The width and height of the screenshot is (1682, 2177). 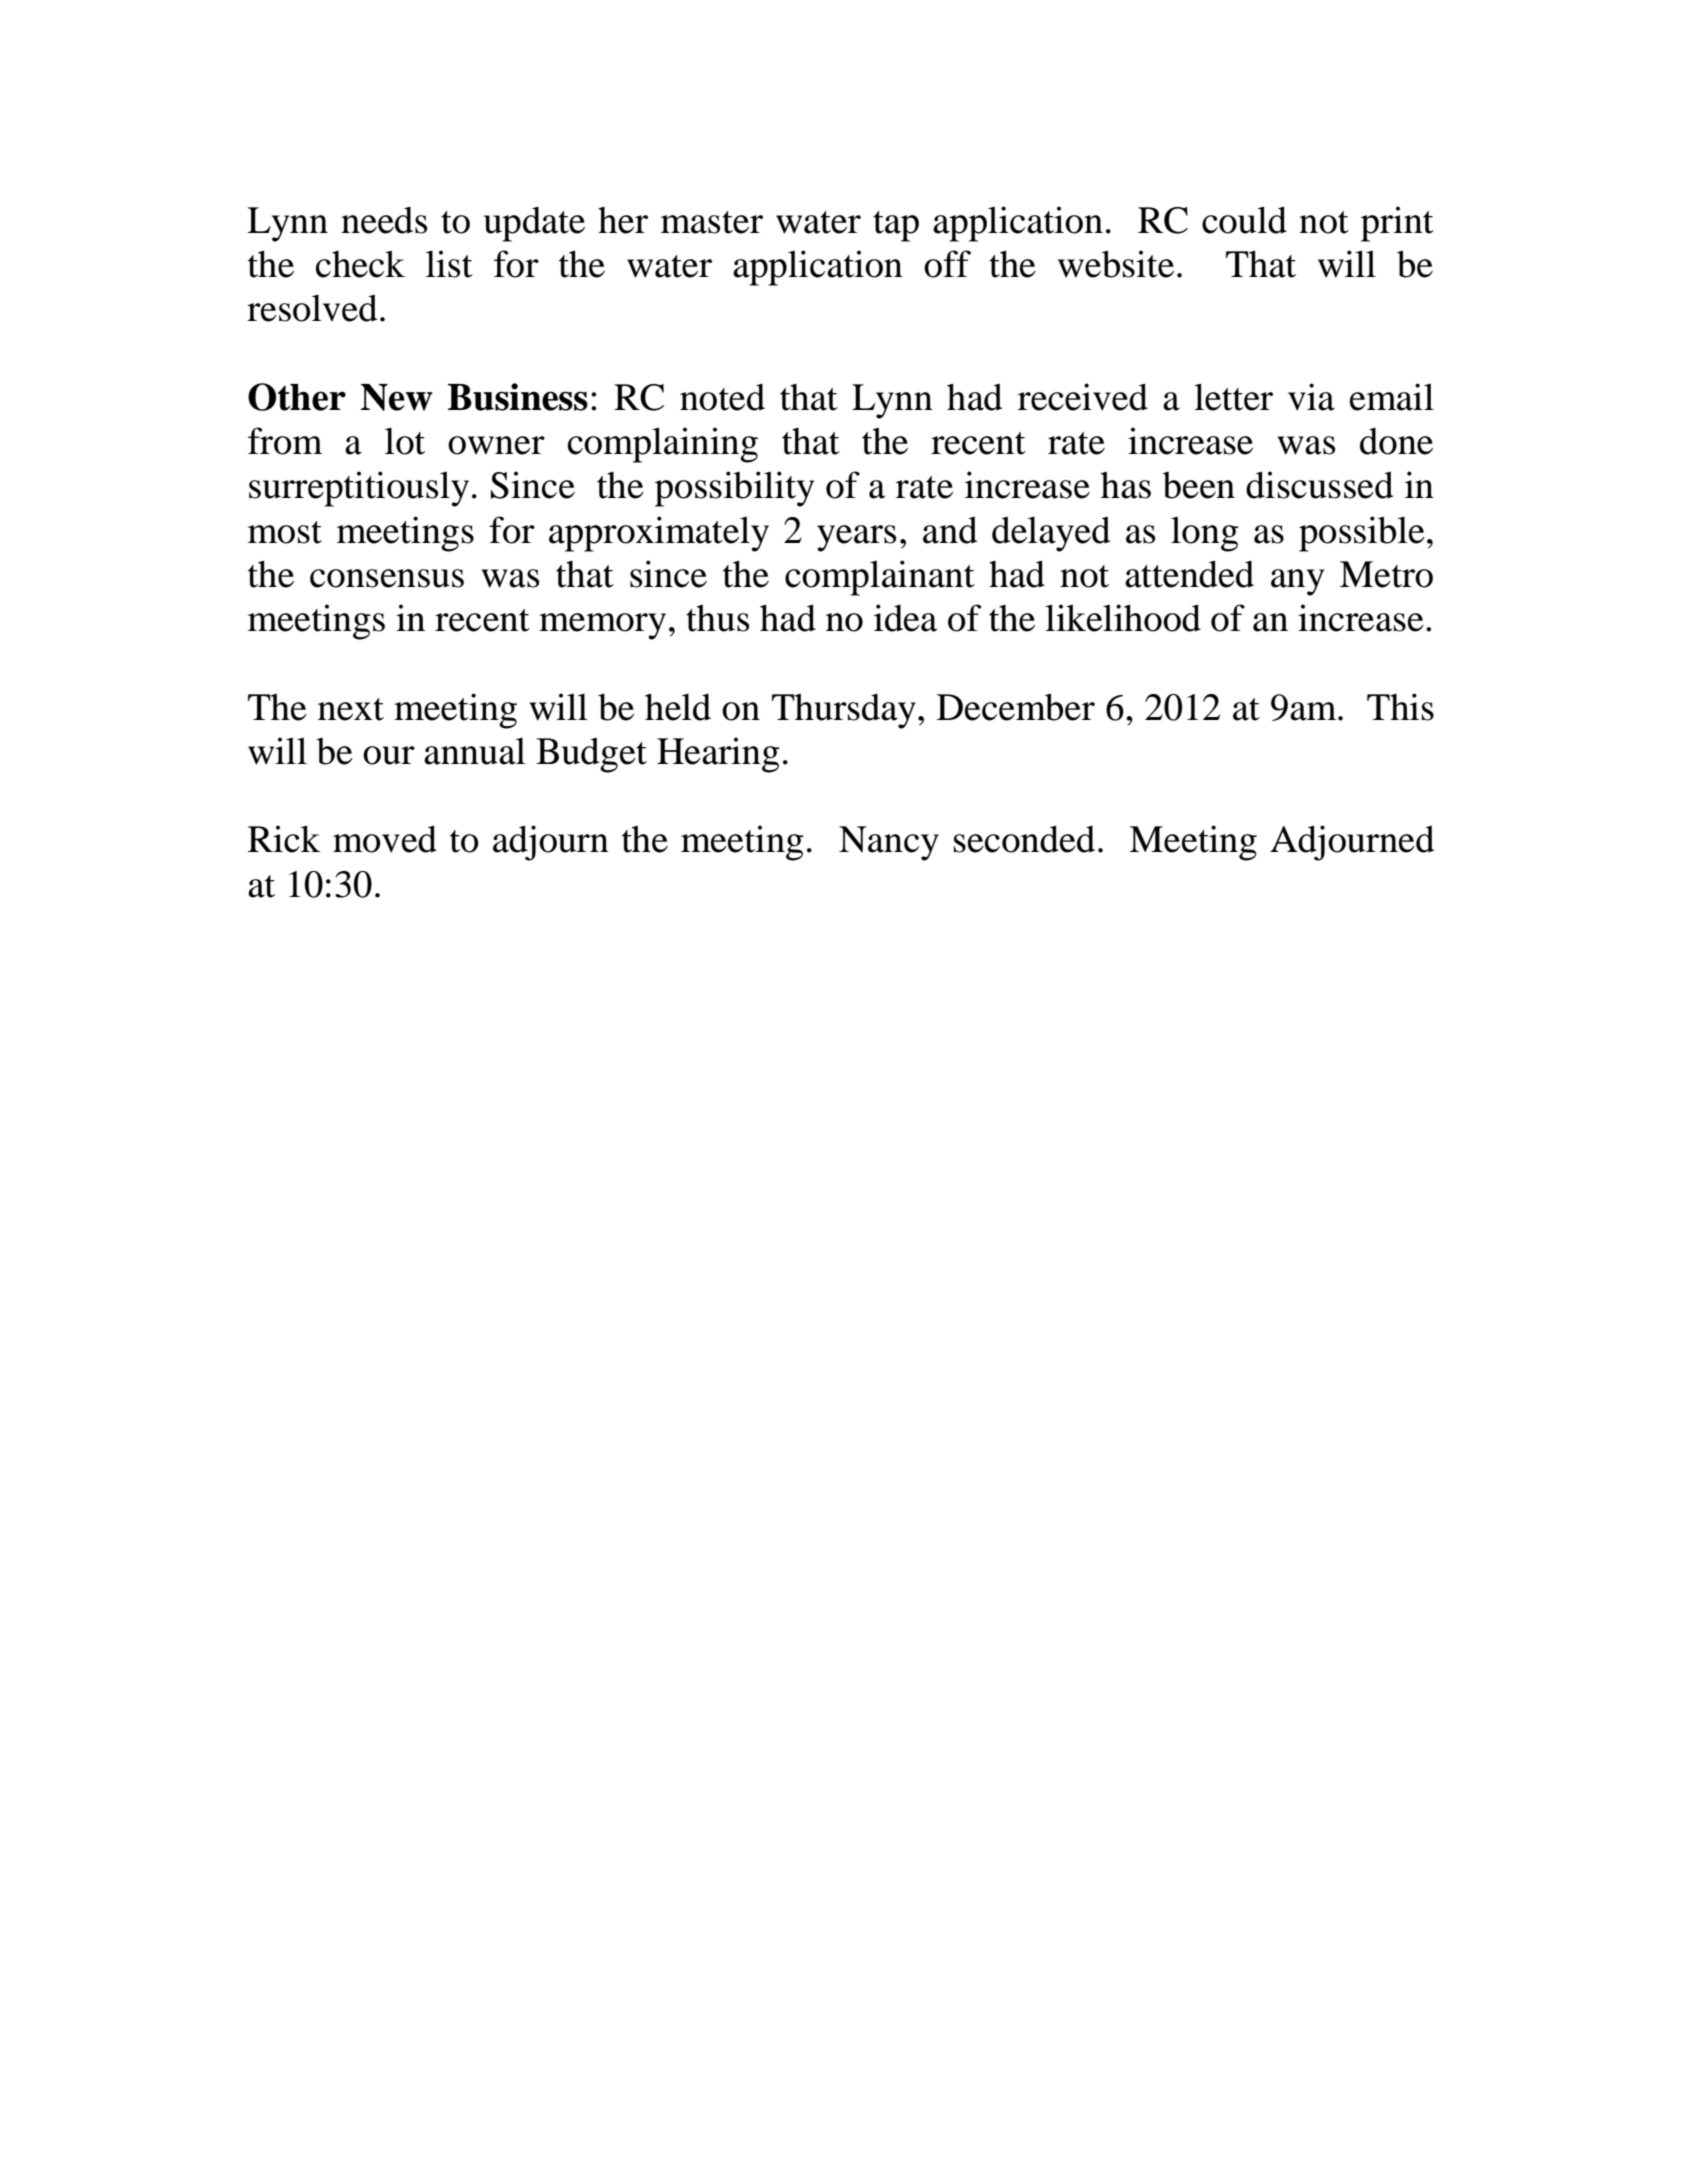 What do you see at coordinates (1205, 534) in the screenshot?
I see `long` at bounding box center [1205, 534].
